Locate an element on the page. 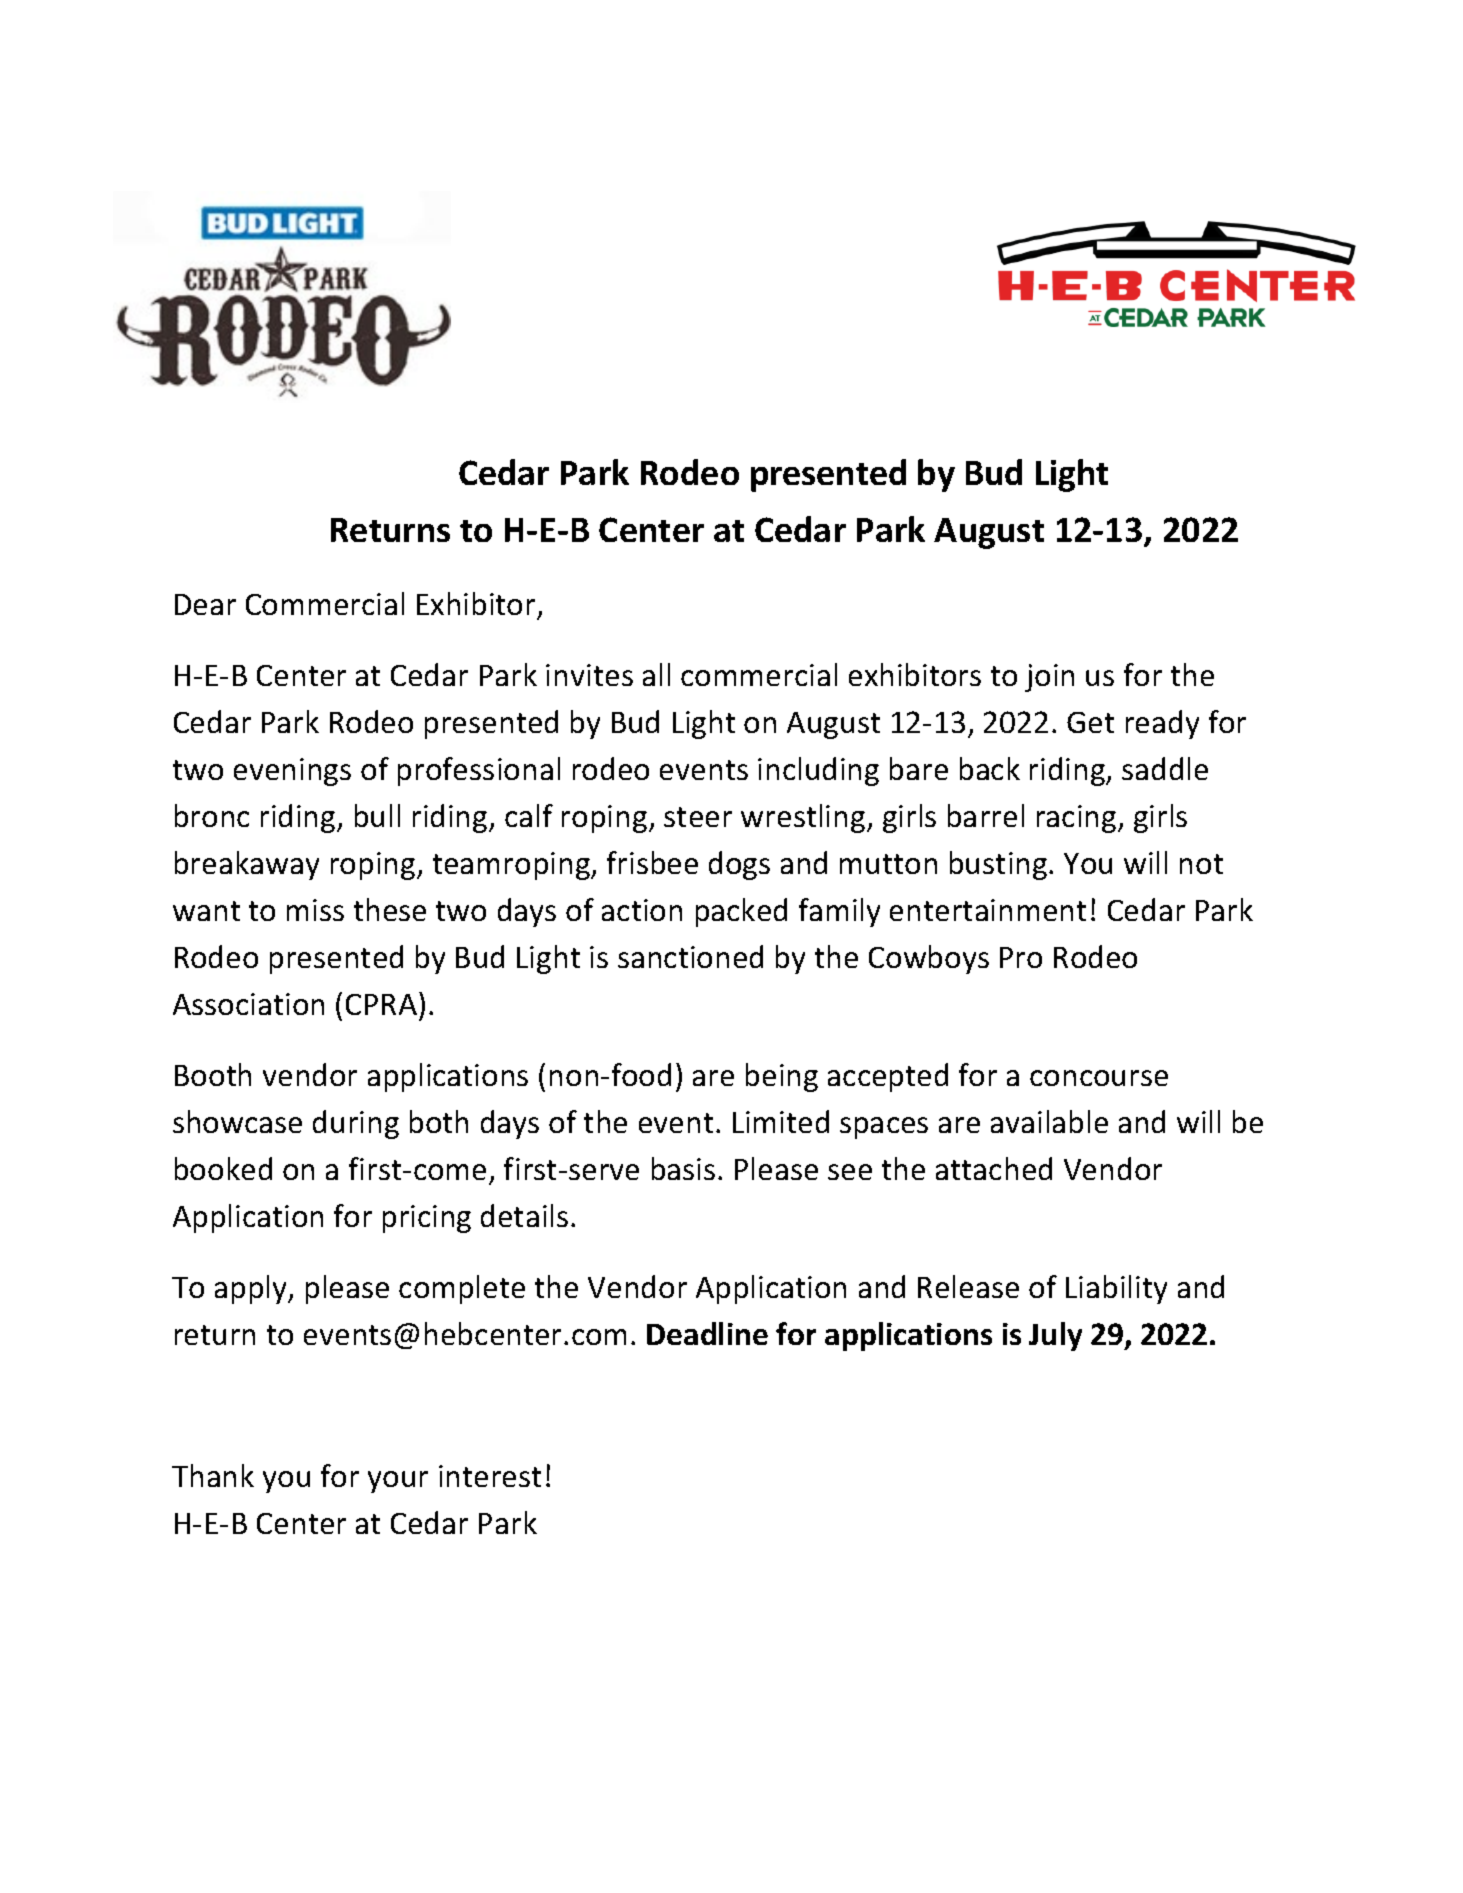 This image has height=1893, width=1463. basis is located at coordinates (683, 1168).
